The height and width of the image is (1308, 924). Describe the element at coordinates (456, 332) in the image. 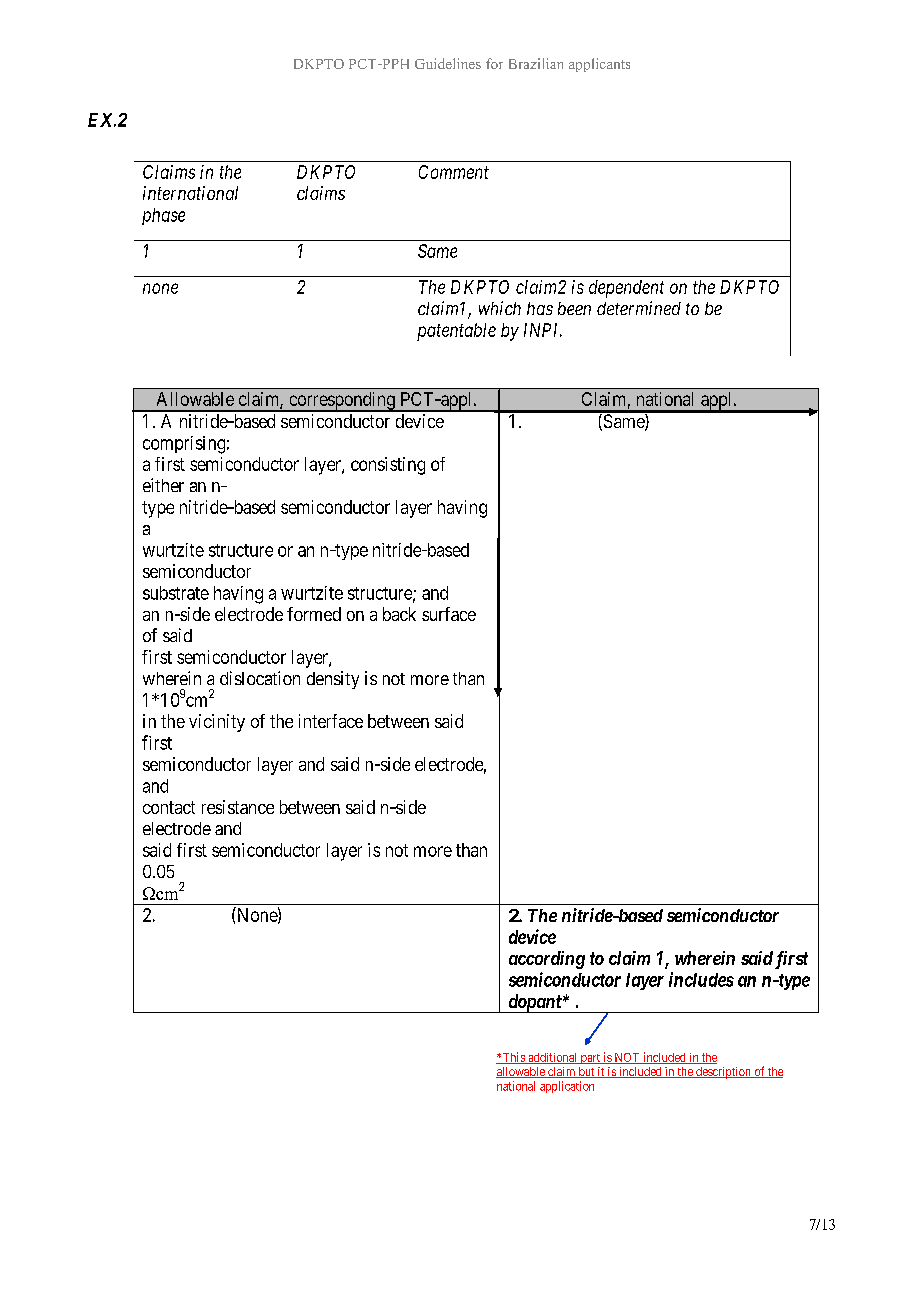

I see `patentable` at that location.
